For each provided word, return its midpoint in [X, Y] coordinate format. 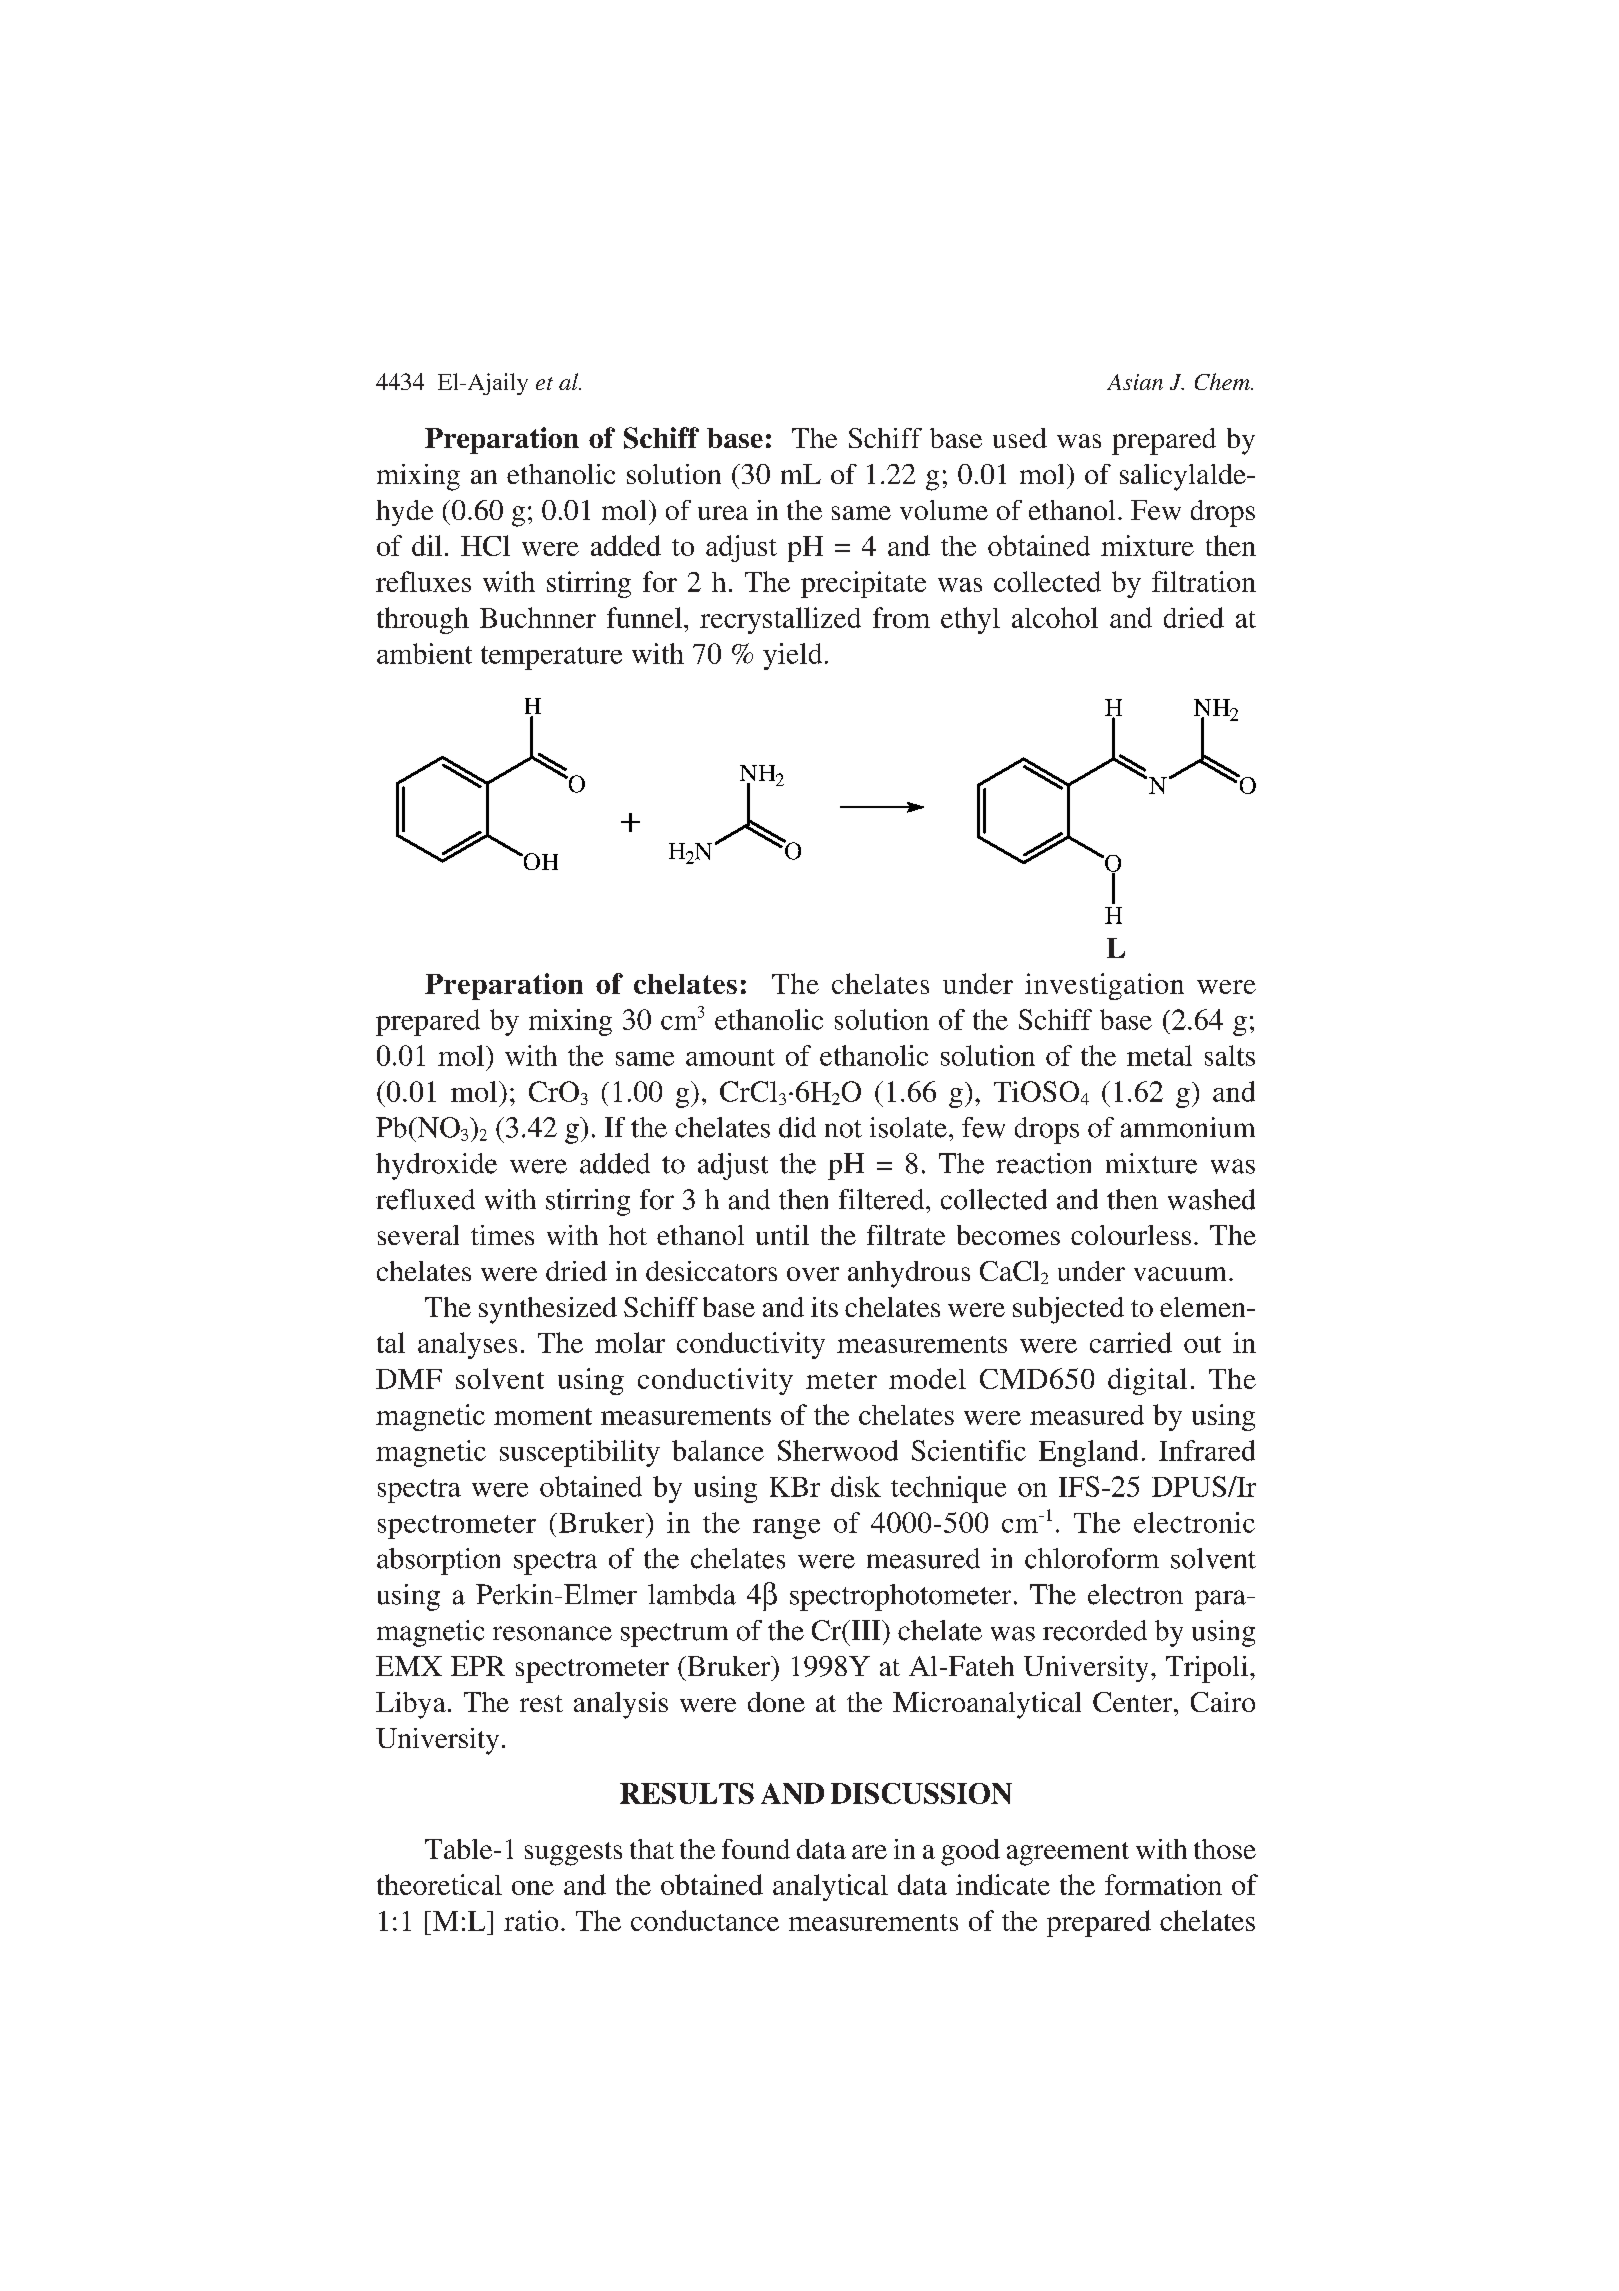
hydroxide [436, 1166]
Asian [1135, 382]
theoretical [439, 1884]
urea [723, 513]
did [797, 1127]
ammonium [1188, 1127]
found [756, 1849]
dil [427, 545]
